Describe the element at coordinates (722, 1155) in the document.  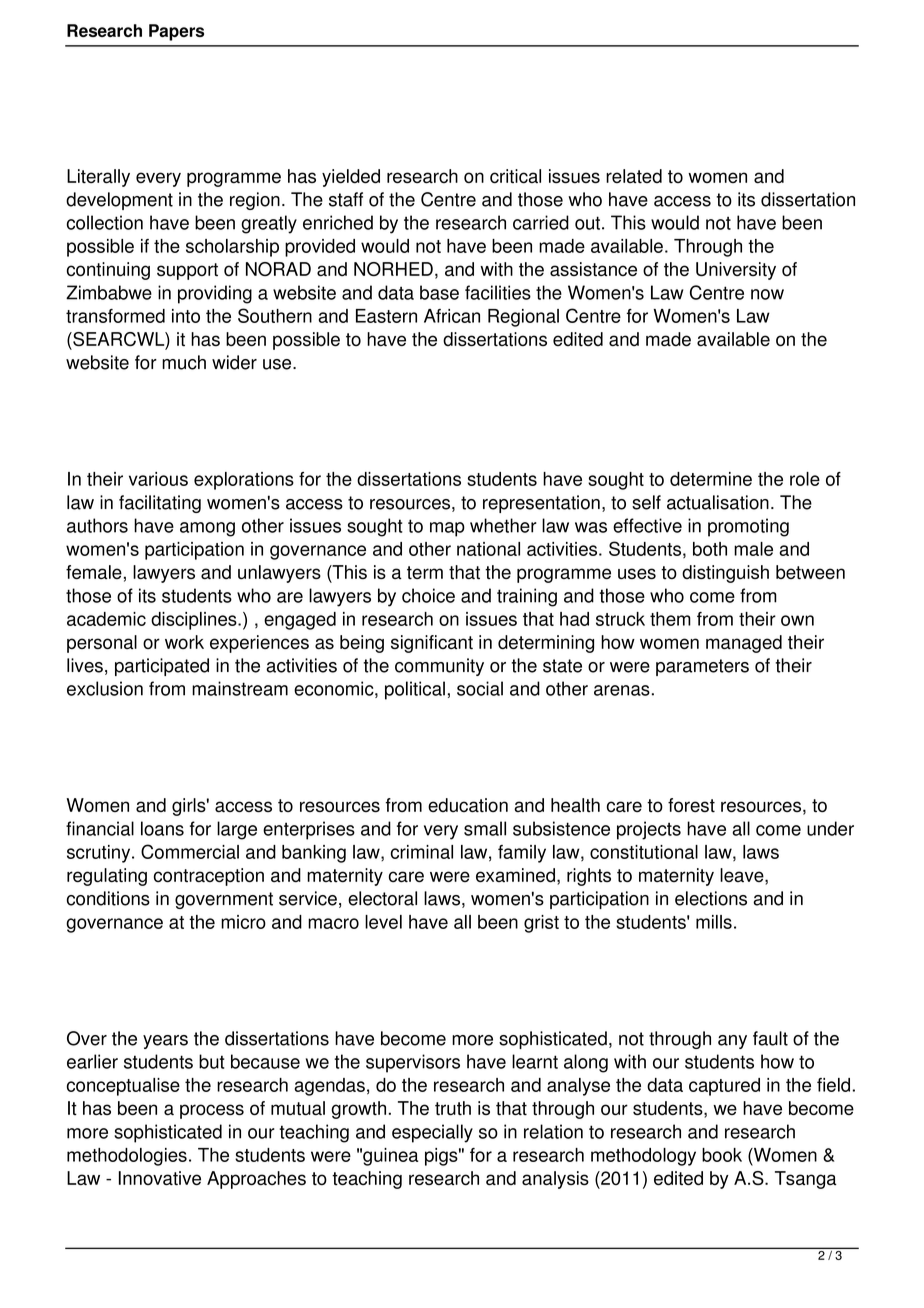
I see `book` at that location.
